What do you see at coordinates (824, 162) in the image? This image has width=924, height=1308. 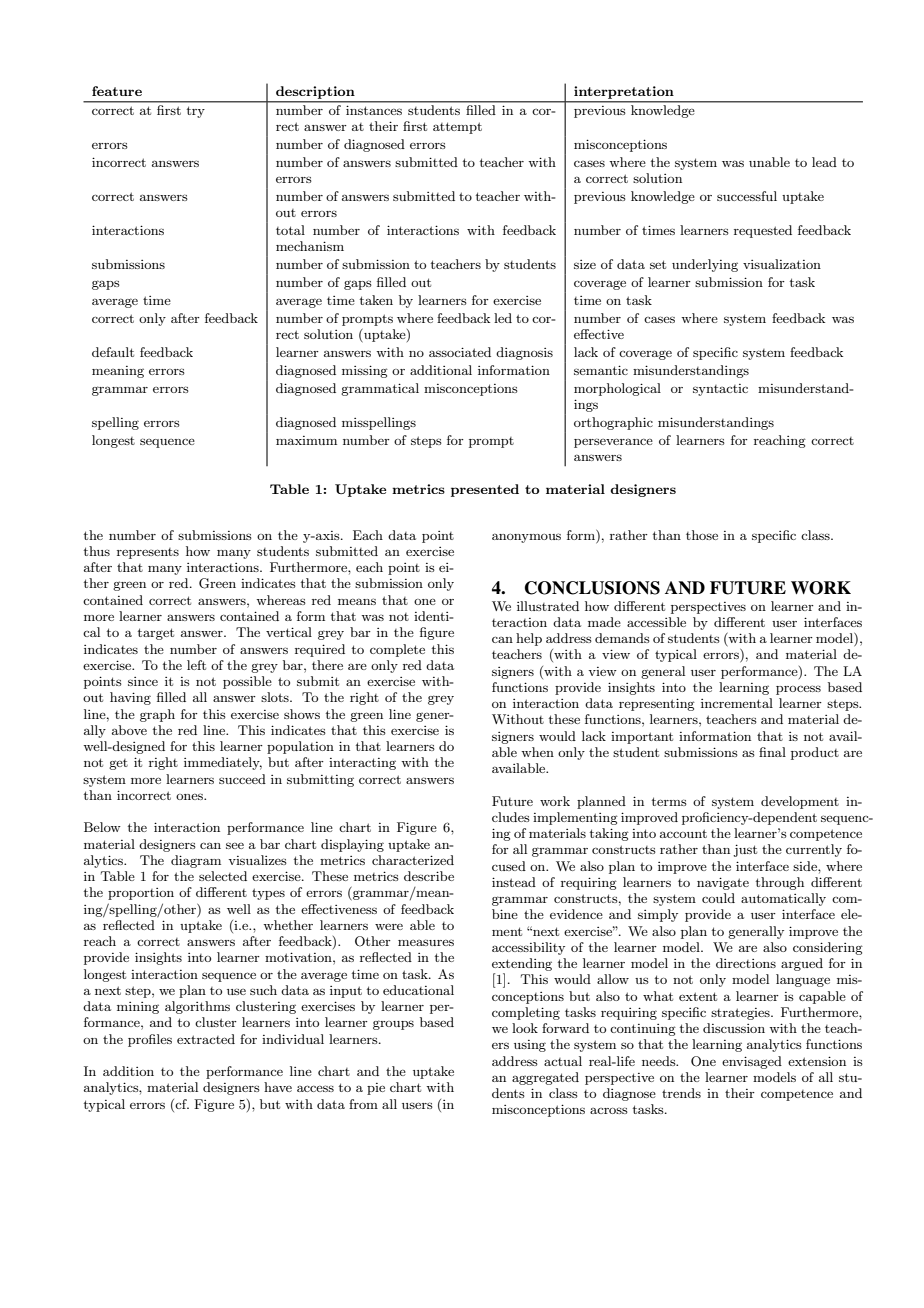 I see `lead` at bounding box center [824, 162].
